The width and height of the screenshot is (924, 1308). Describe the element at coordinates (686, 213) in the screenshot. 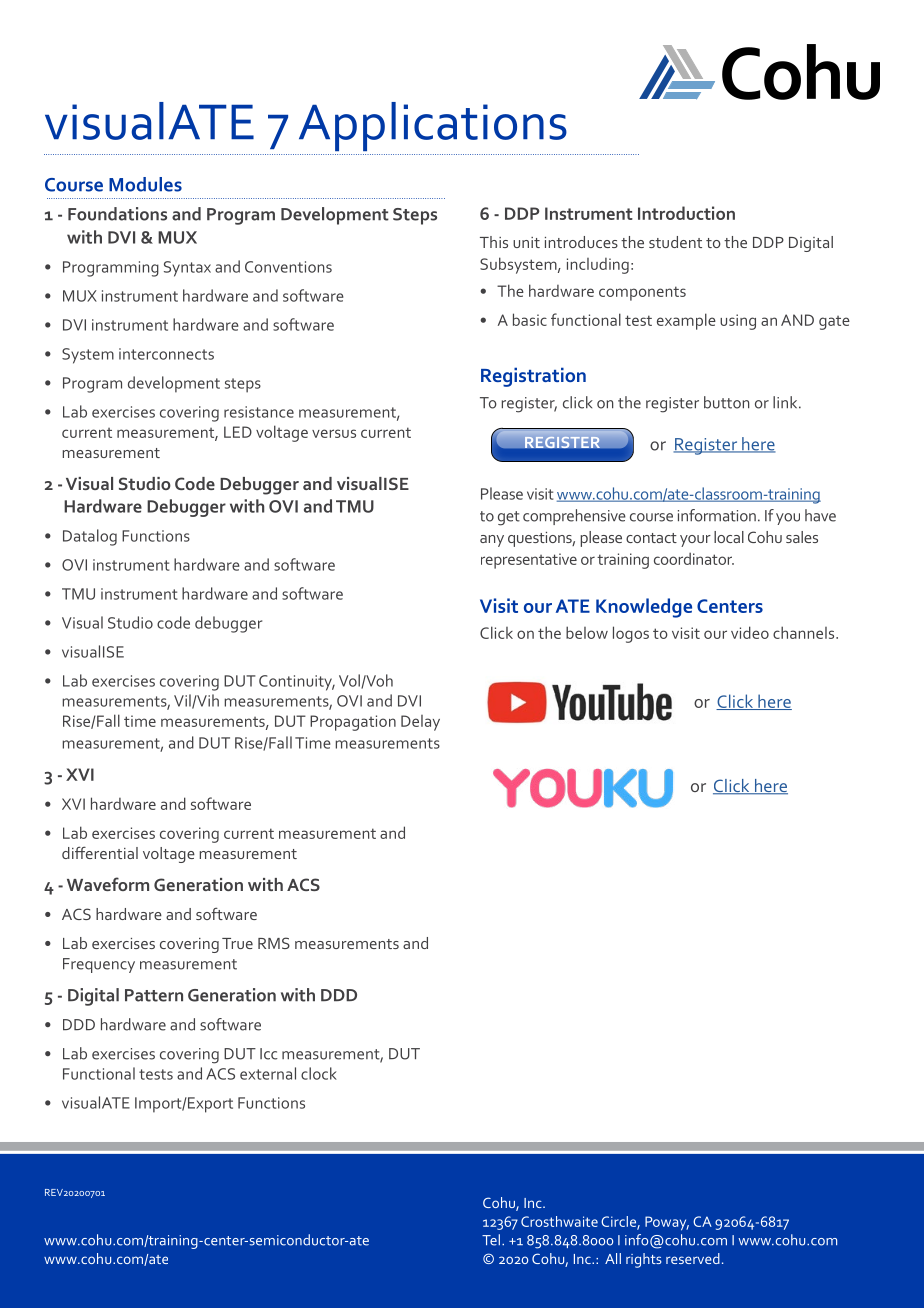

I see `Introduction` at that location.
